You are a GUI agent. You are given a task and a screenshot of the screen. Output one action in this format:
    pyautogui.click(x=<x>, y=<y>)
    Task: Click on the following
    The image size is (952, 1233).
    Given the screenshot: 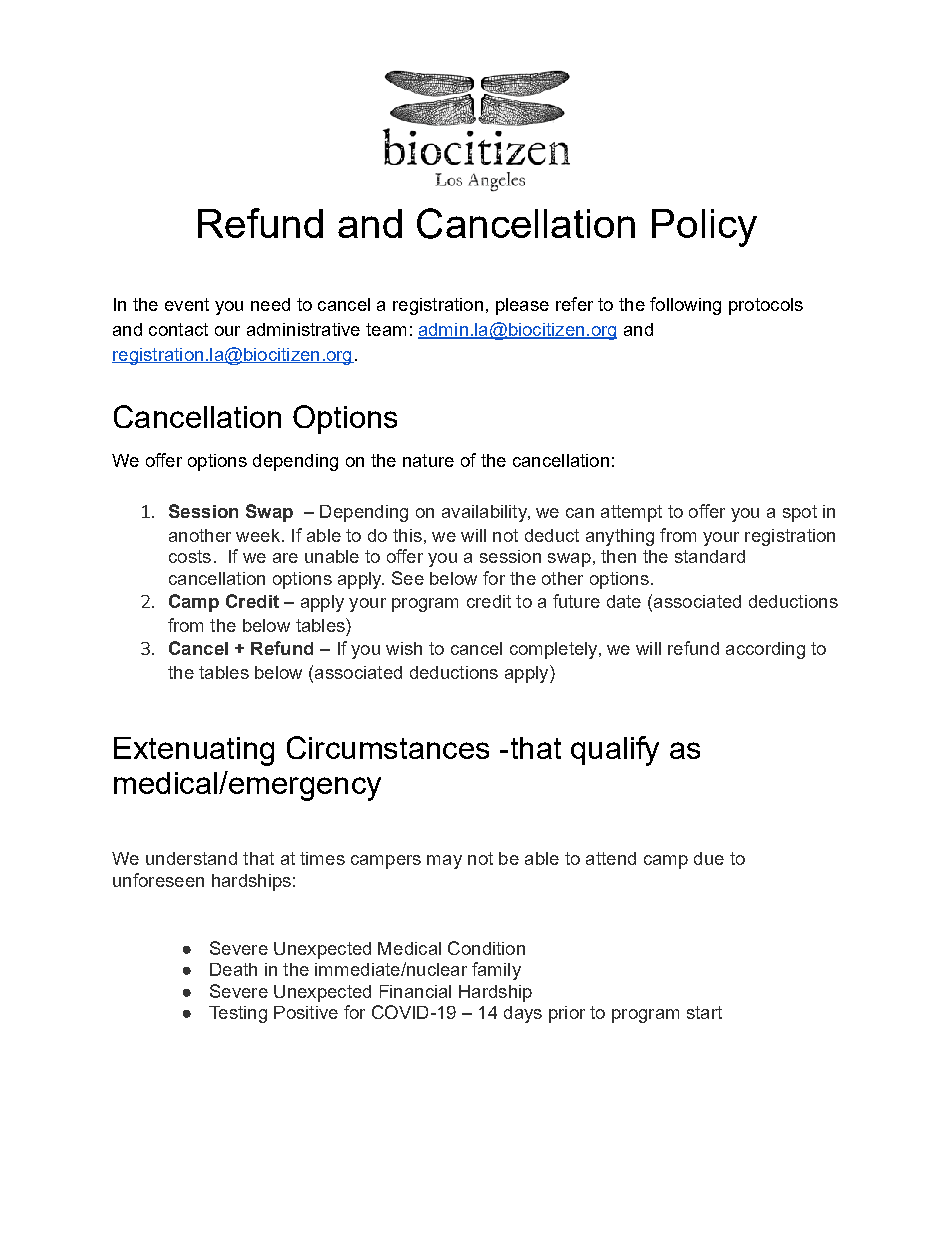 What is the action you would take?
    pyautogui.click(x=685, y=306)
